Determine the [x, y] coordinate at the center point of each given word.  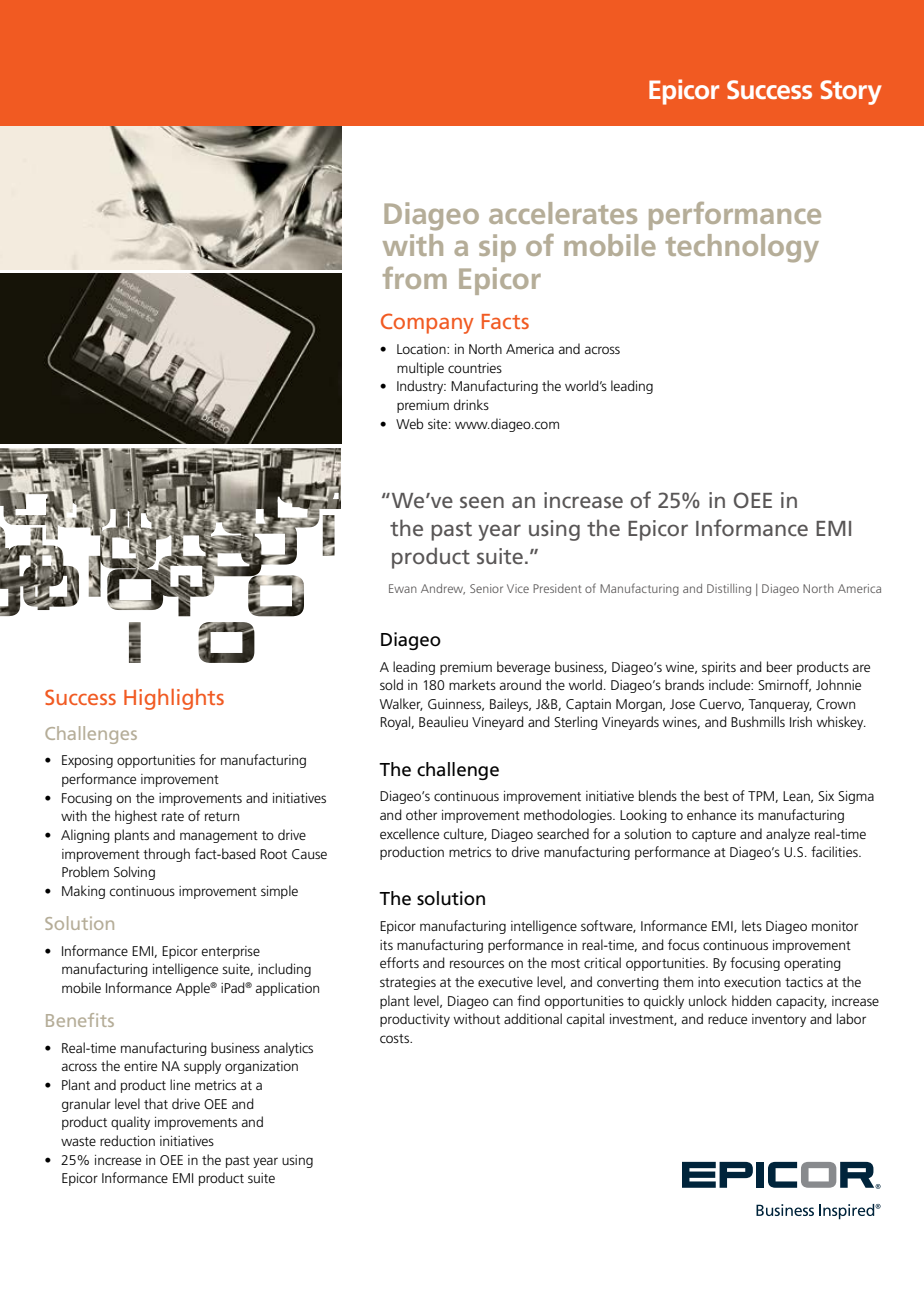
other [421, 814]
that [156, 1103]
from [415, 278]
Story [851, 92]
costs [395, 1038]
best [716, 795]
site [439, 424]
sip [497, 248]
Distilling [729, 590]
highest [136, 817]
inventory [779, 1020]
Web [409, 423]
